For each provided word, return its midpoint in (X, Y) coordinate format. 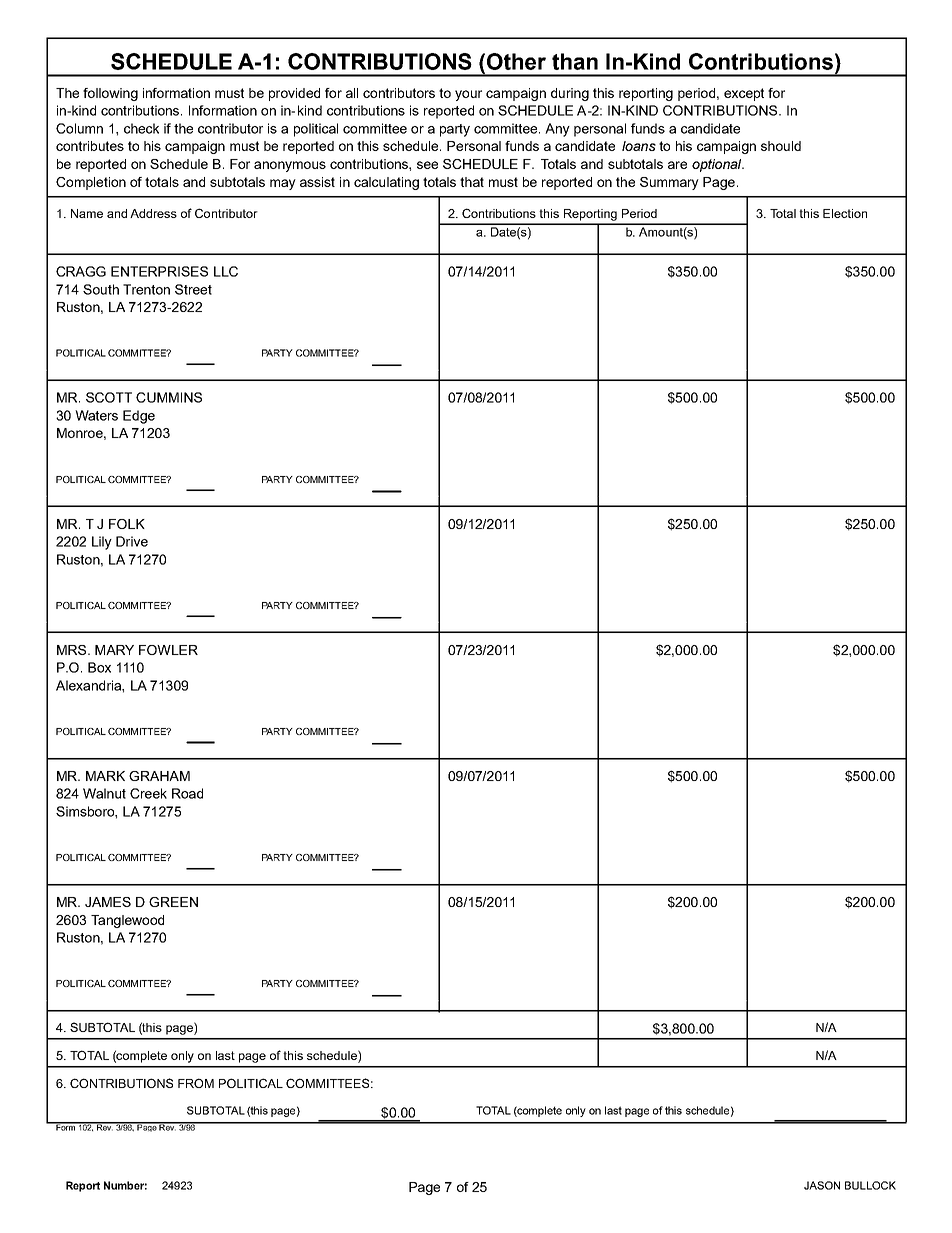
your (468, 95)
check (141, 128)
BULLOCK (870, 1185)
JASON (822, 1185)
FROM (196, 1083)
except (744, 94)
